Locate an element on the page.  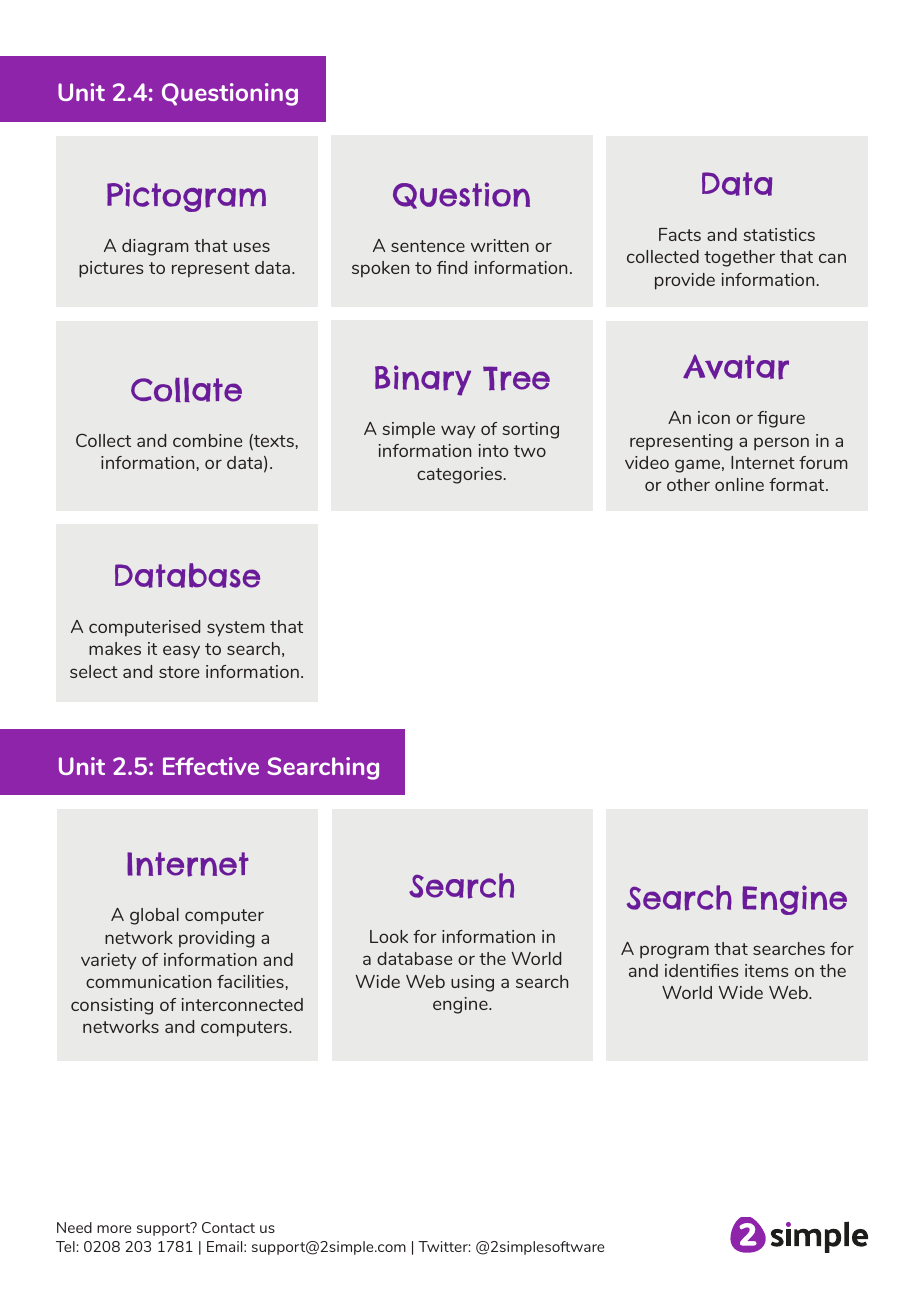
items is located at coordinates (767, 970).
